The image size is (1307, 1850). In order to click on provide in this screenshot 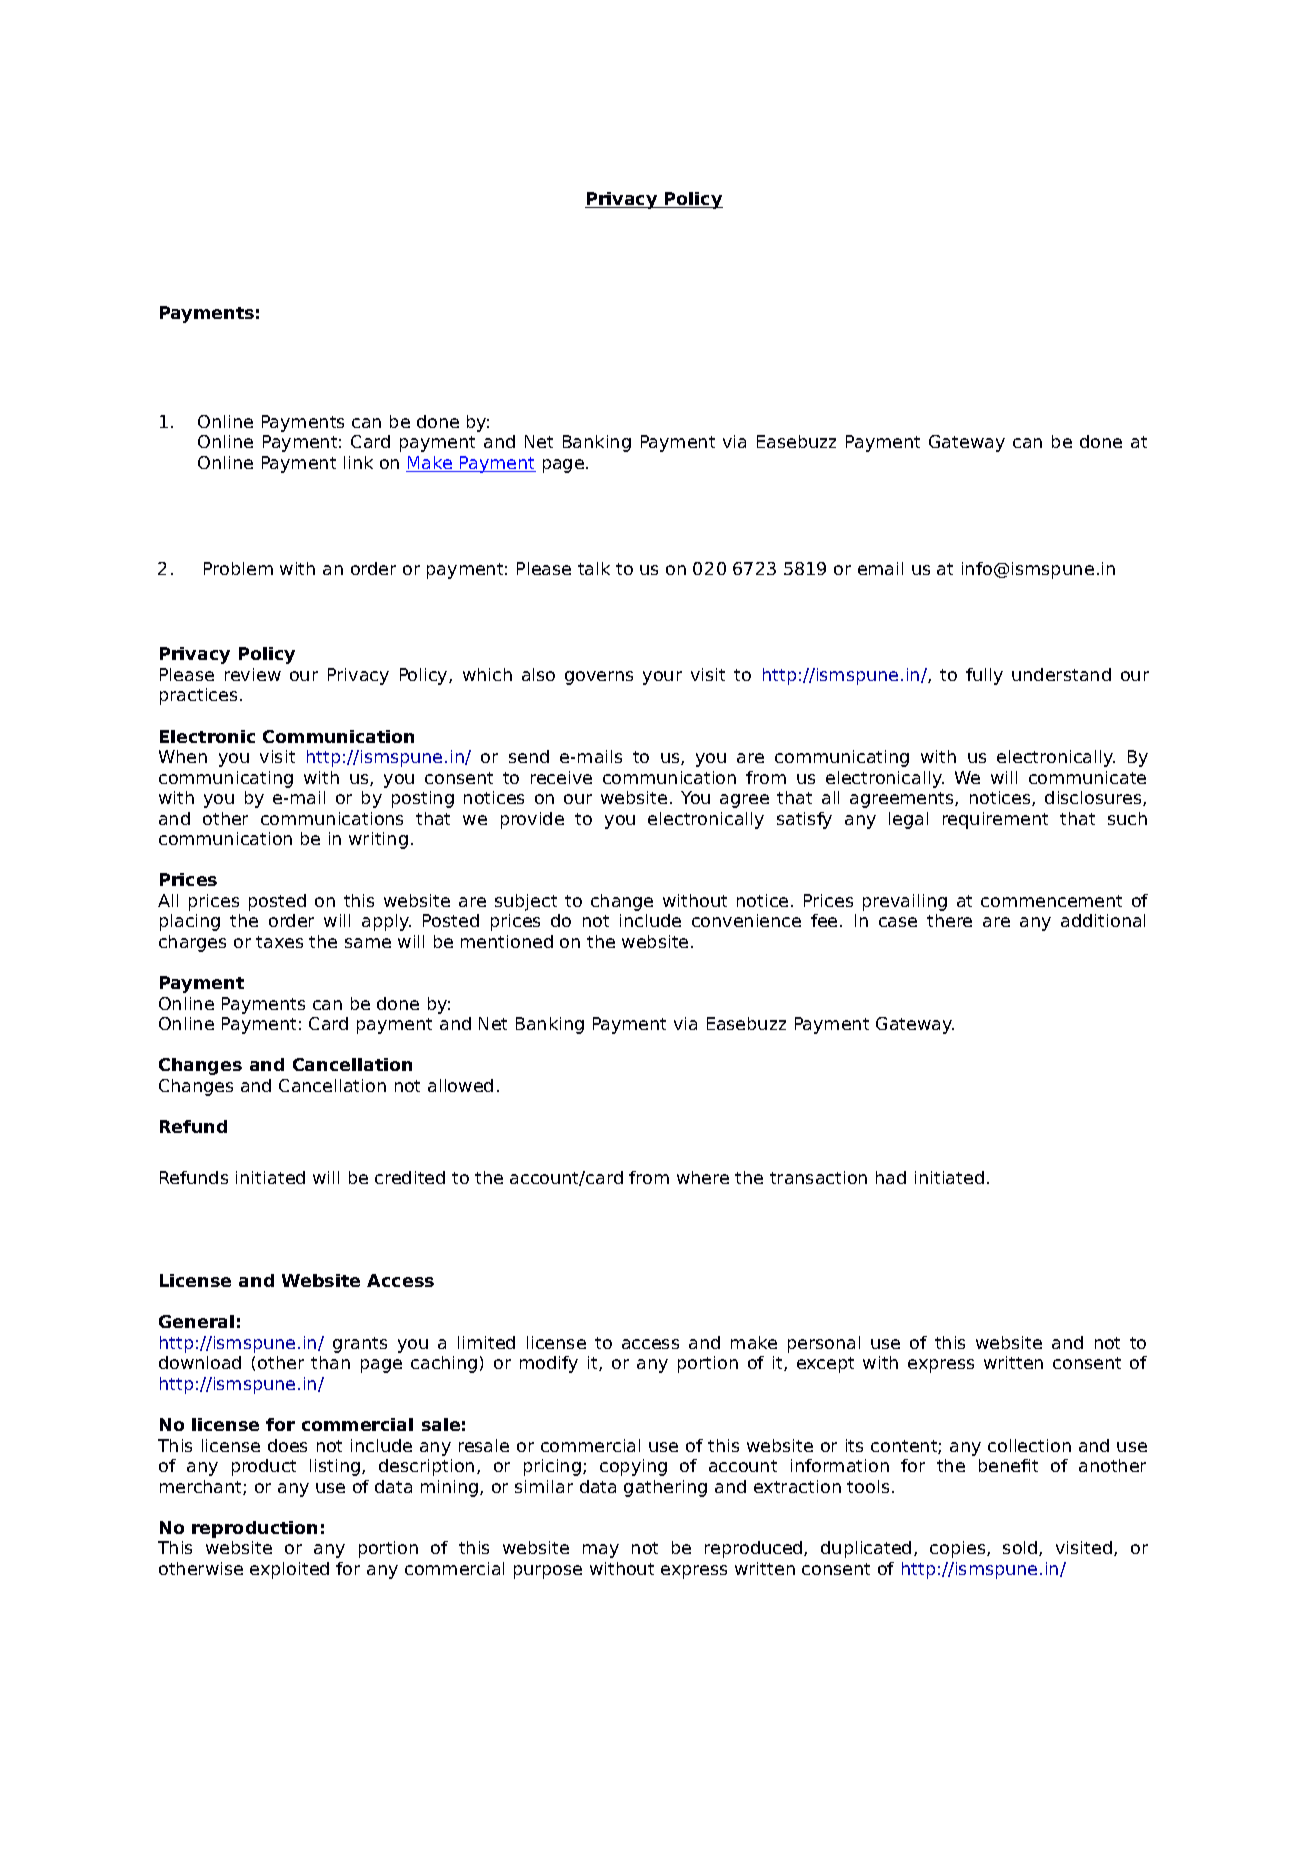, I will do `click(532, 820)`.
